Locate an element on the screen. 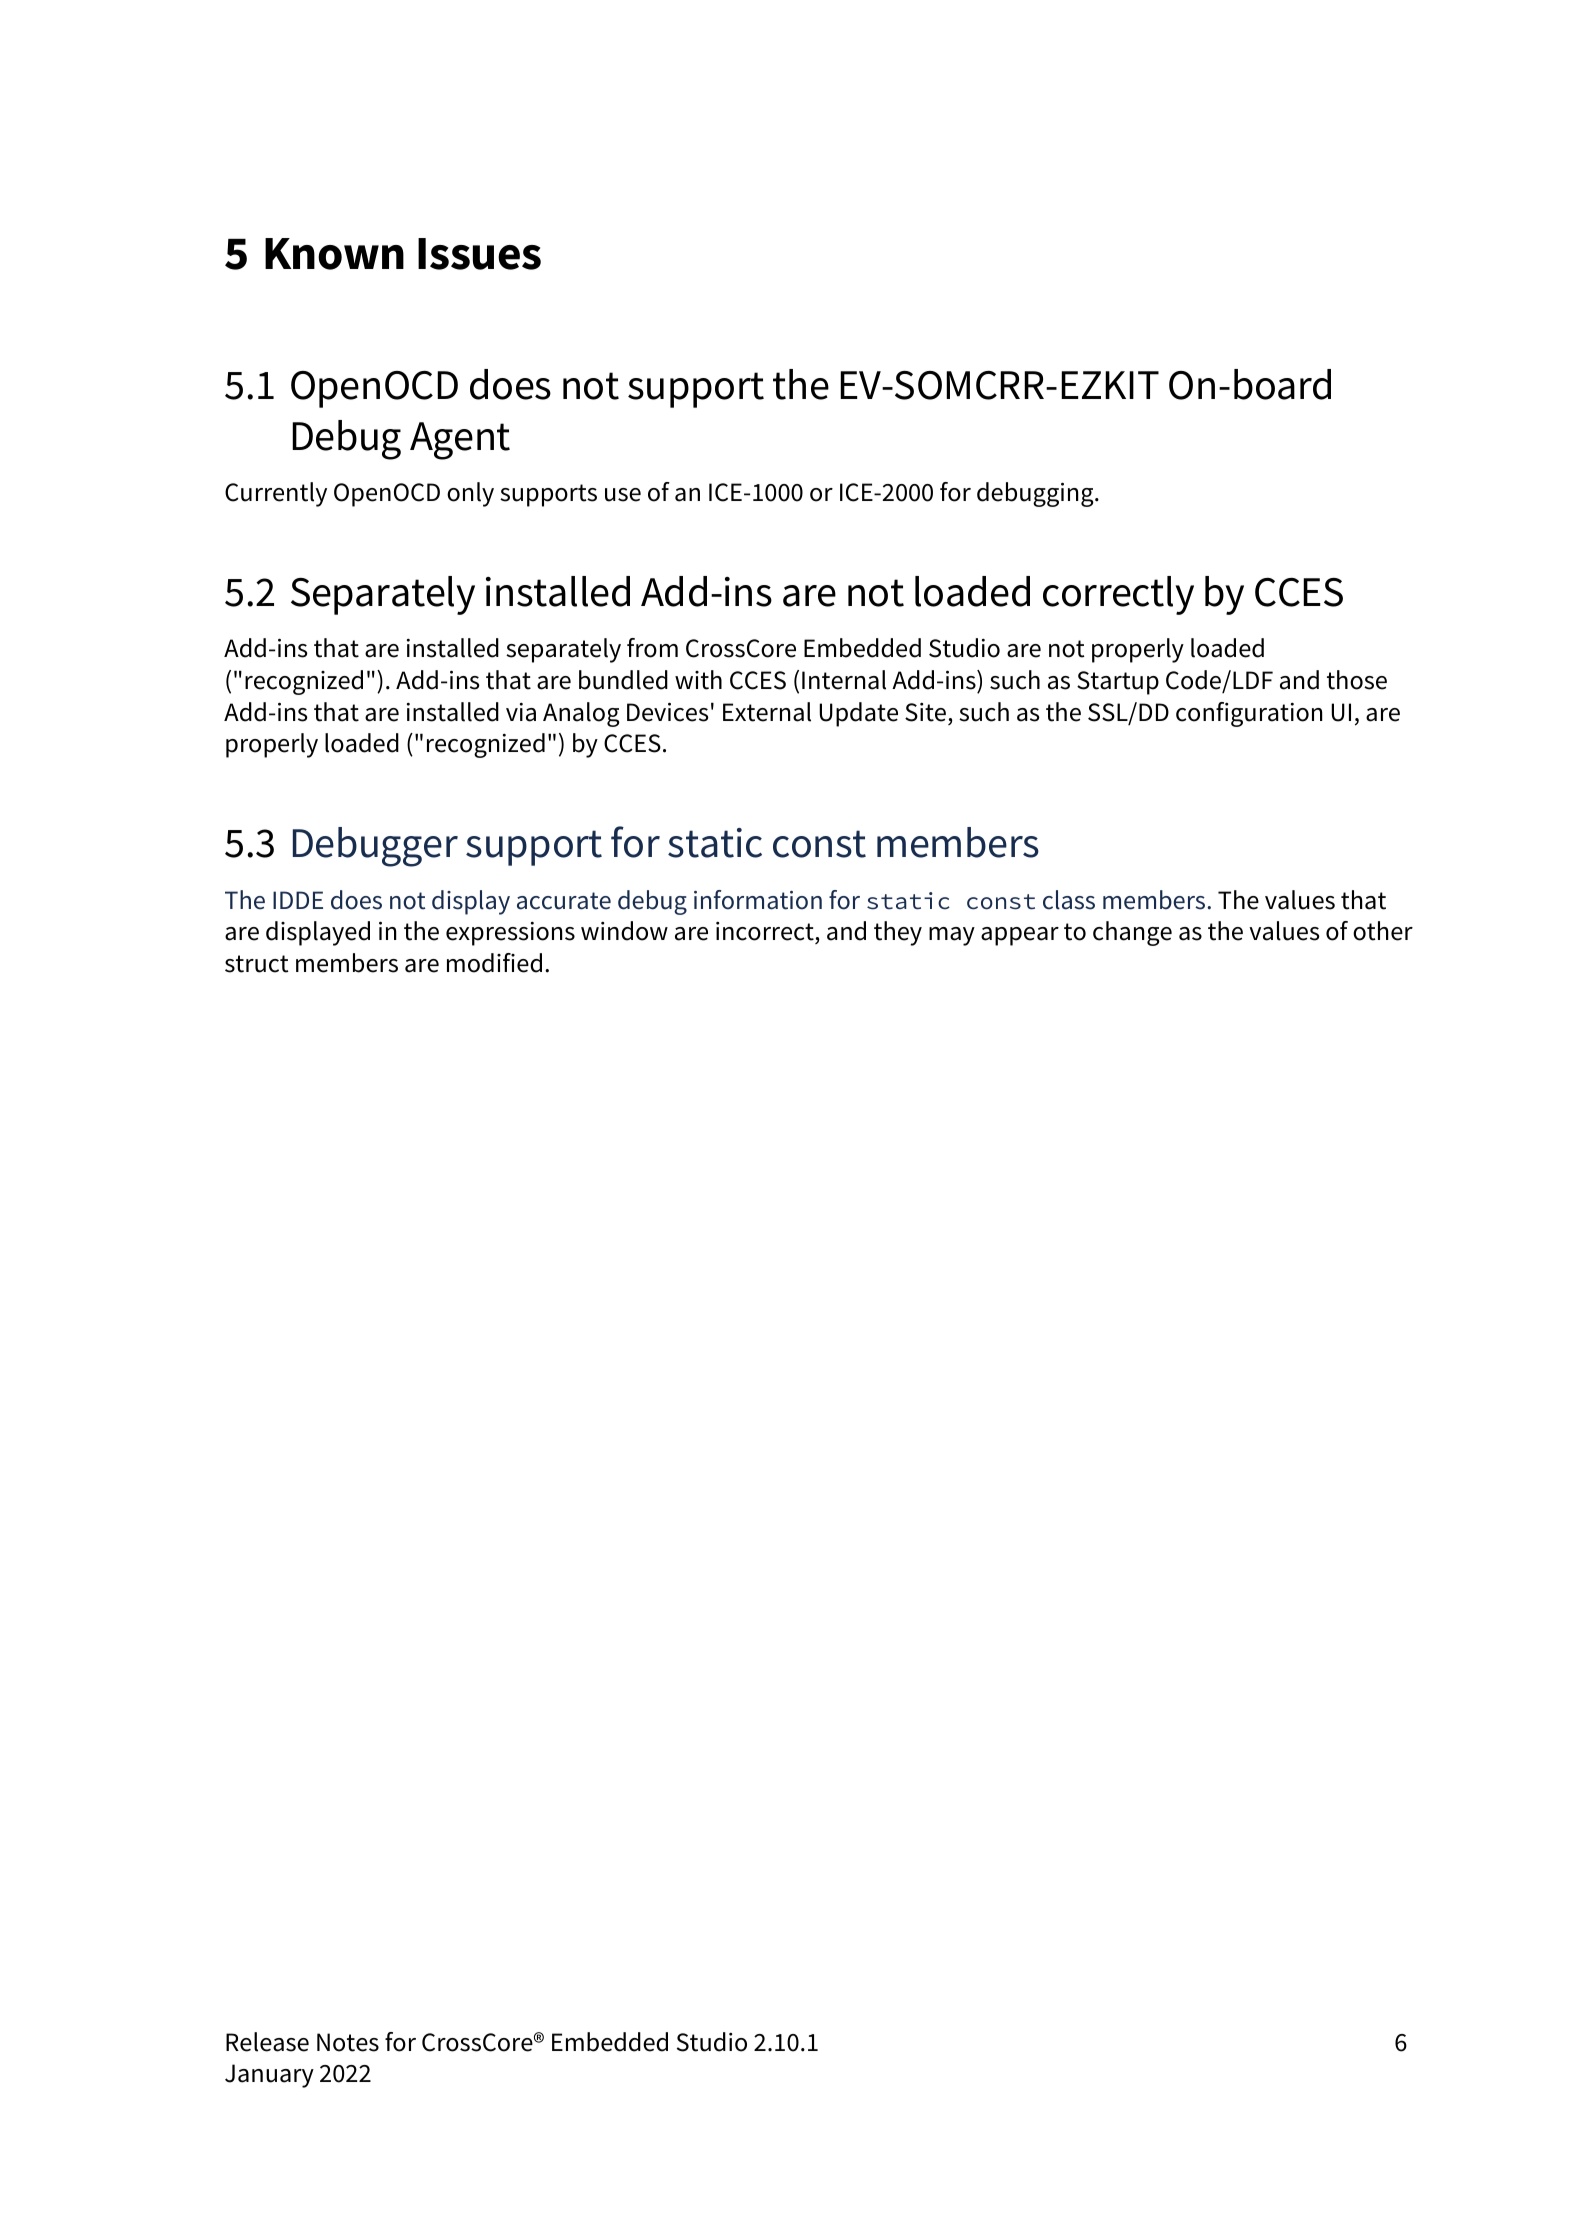  Release is located at coordinates (267, 2042).
